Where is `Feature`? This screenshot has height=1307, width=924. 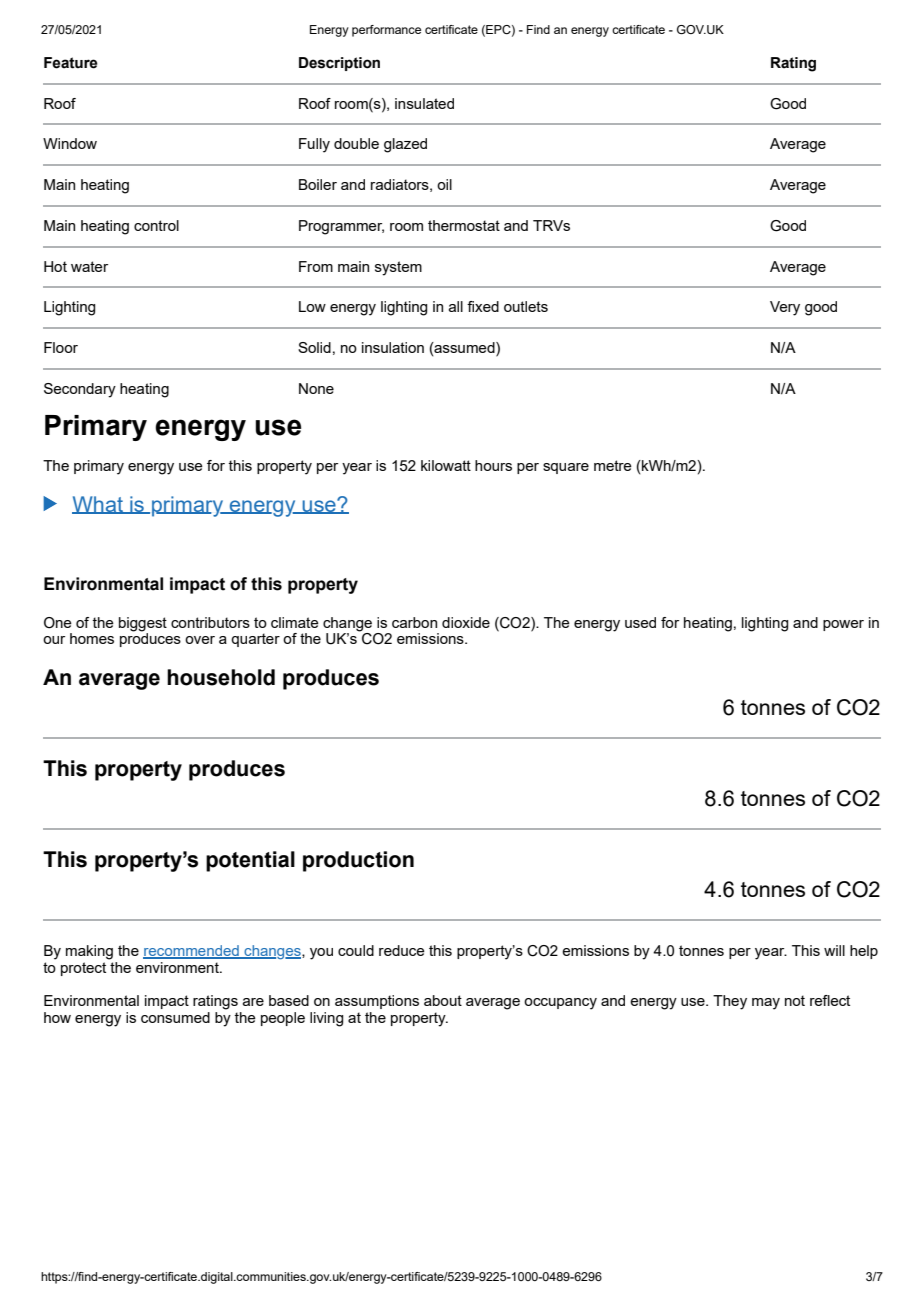
Feature is located at coordinates (71, 63).
